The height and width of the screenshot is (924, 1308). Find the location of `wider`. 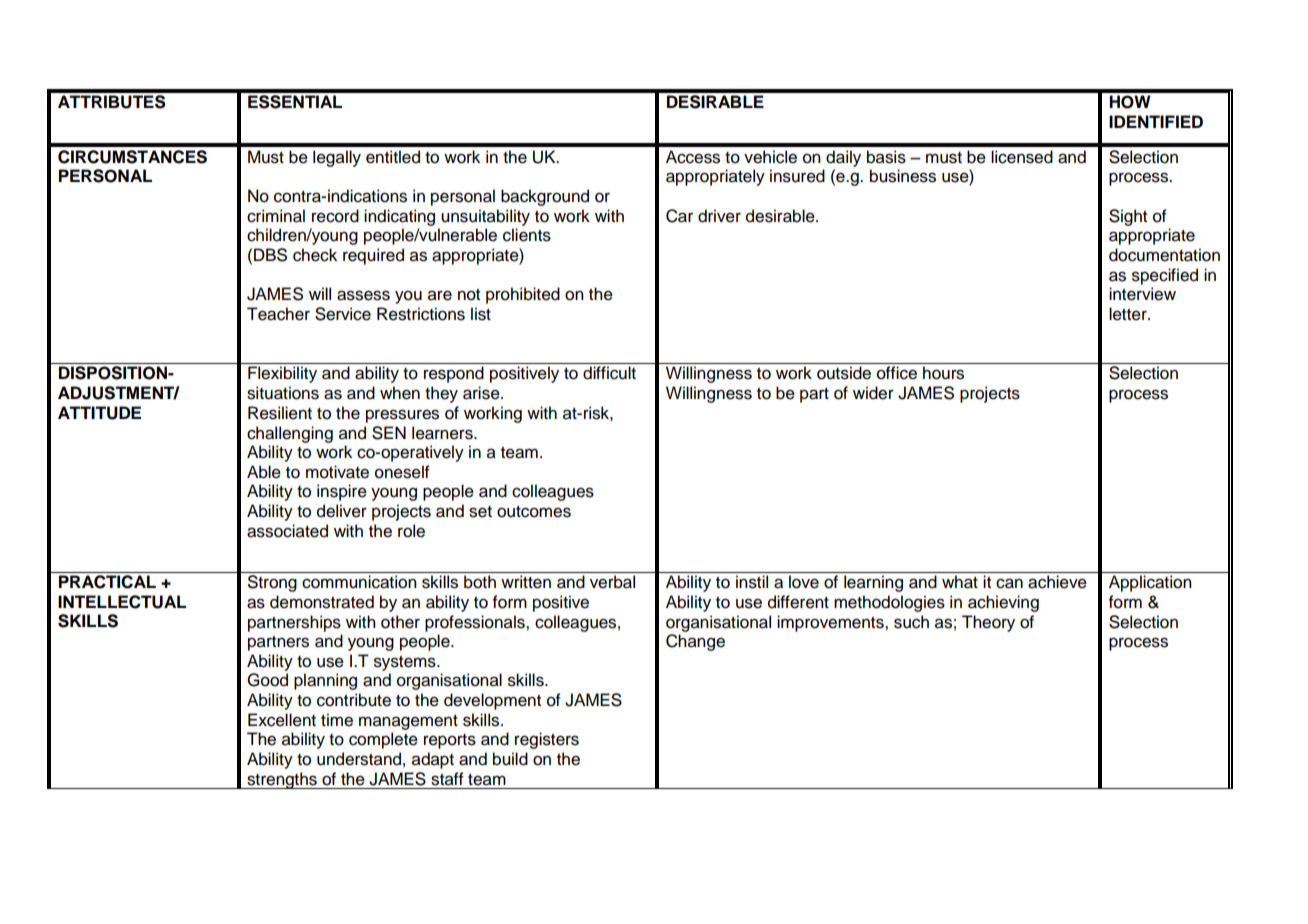

wider is located at coordinates (873, 393).
